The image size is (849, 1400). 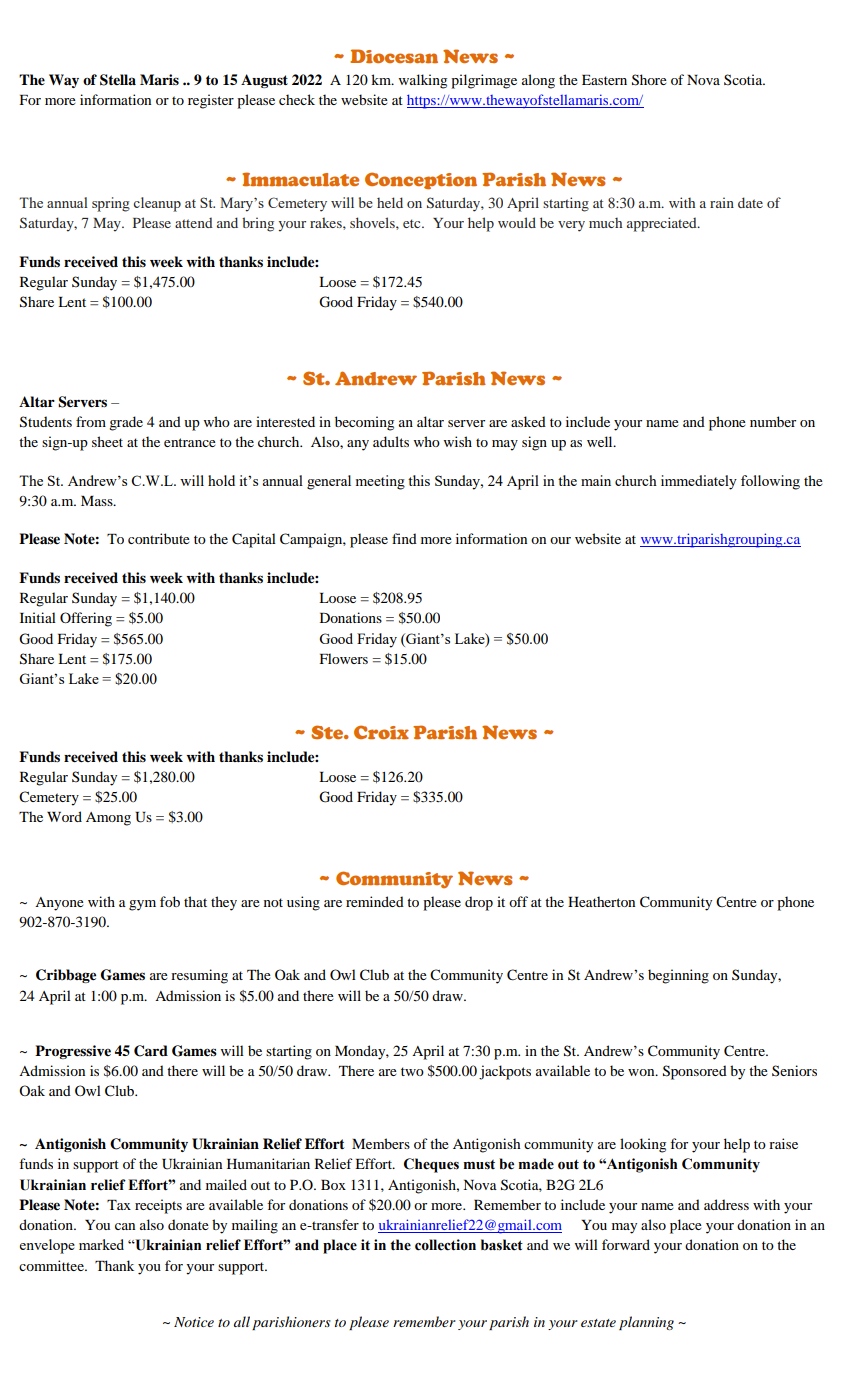 I want to click on Shore, so click(x=649, y=80).
